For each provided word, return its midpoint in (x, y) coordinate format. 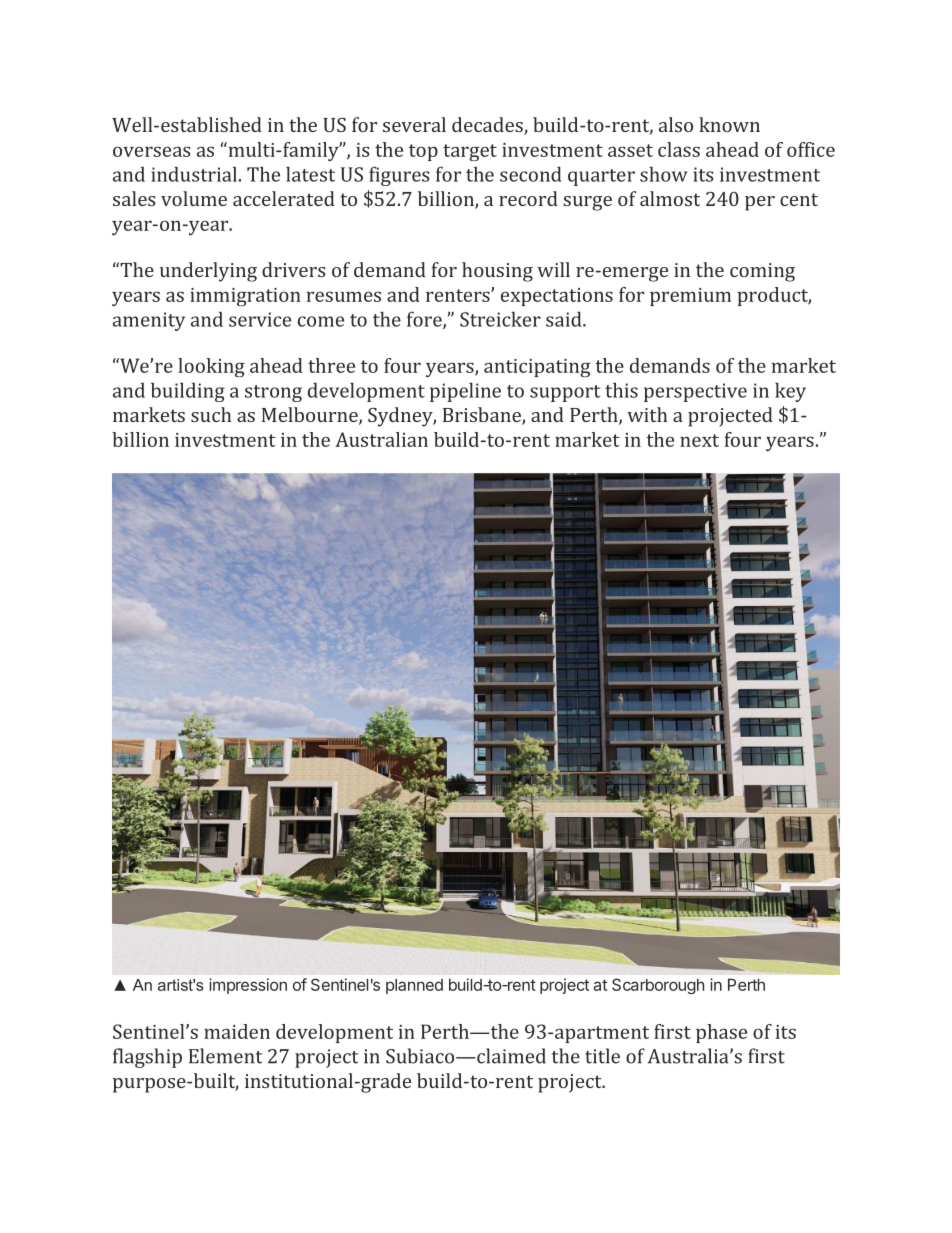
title (602, 1056)
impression (248, 986)
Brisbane (483, 416)
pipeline (465, 392)
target (470, 152)
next (699, 440)
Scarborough (658, 986)
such (211, 414)
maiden (237, 1031)
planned (414, 986)
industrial (194, 174)
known (729, 124)
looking (211, 367)
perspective (695, 392)
